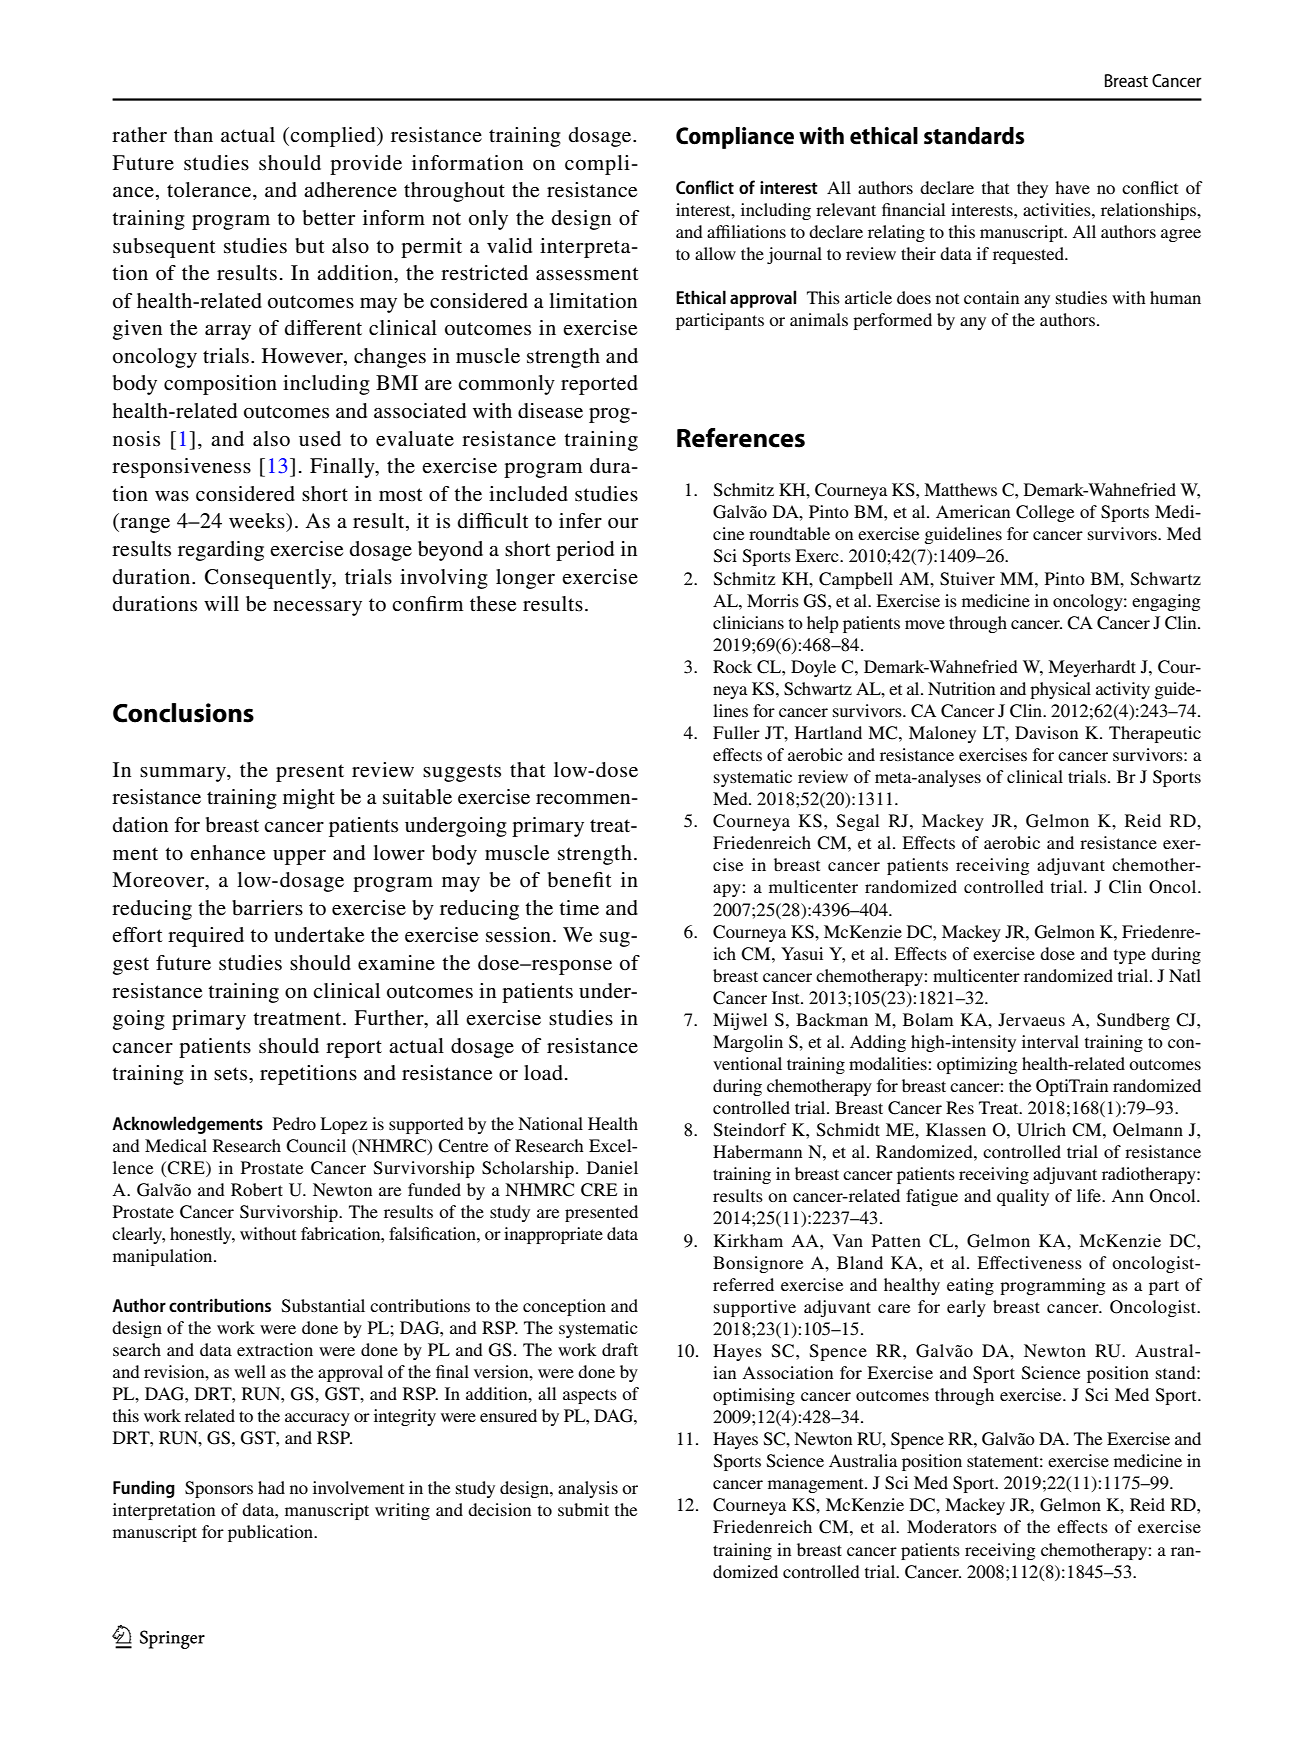  What do you see at coordinates (1045, 513) in the page?
I see `College` at bounding box center [1045, 513].
